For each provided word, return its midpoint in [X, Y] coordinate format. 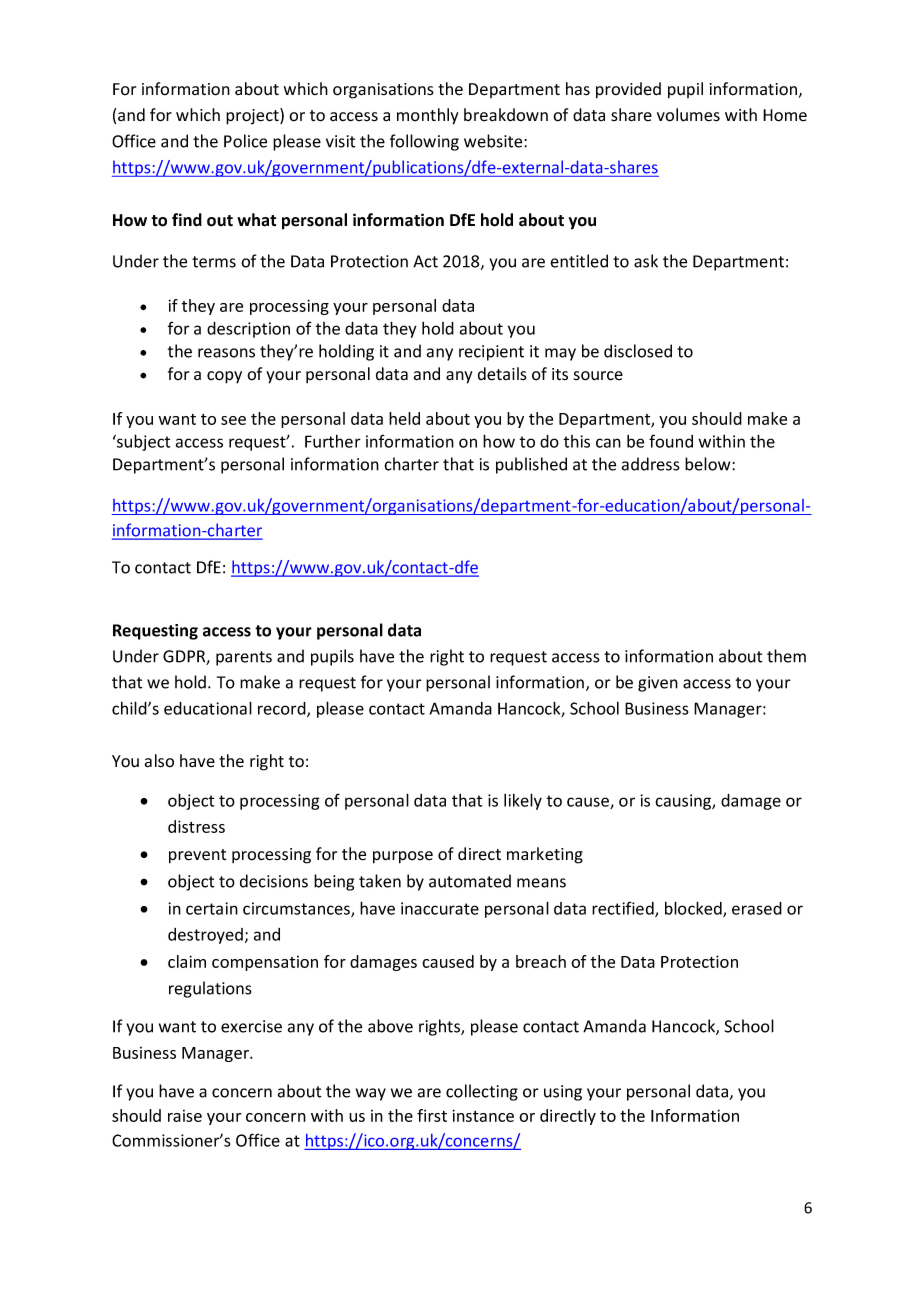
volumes [688, 115]
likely [523, 801]
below [709, 464]
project [253, 116]
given [658, 684]
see [233, 420]
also [159, 761]
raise [185, 1116]
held [404, 418]
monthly [427, 116]
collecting [482, 1092]
